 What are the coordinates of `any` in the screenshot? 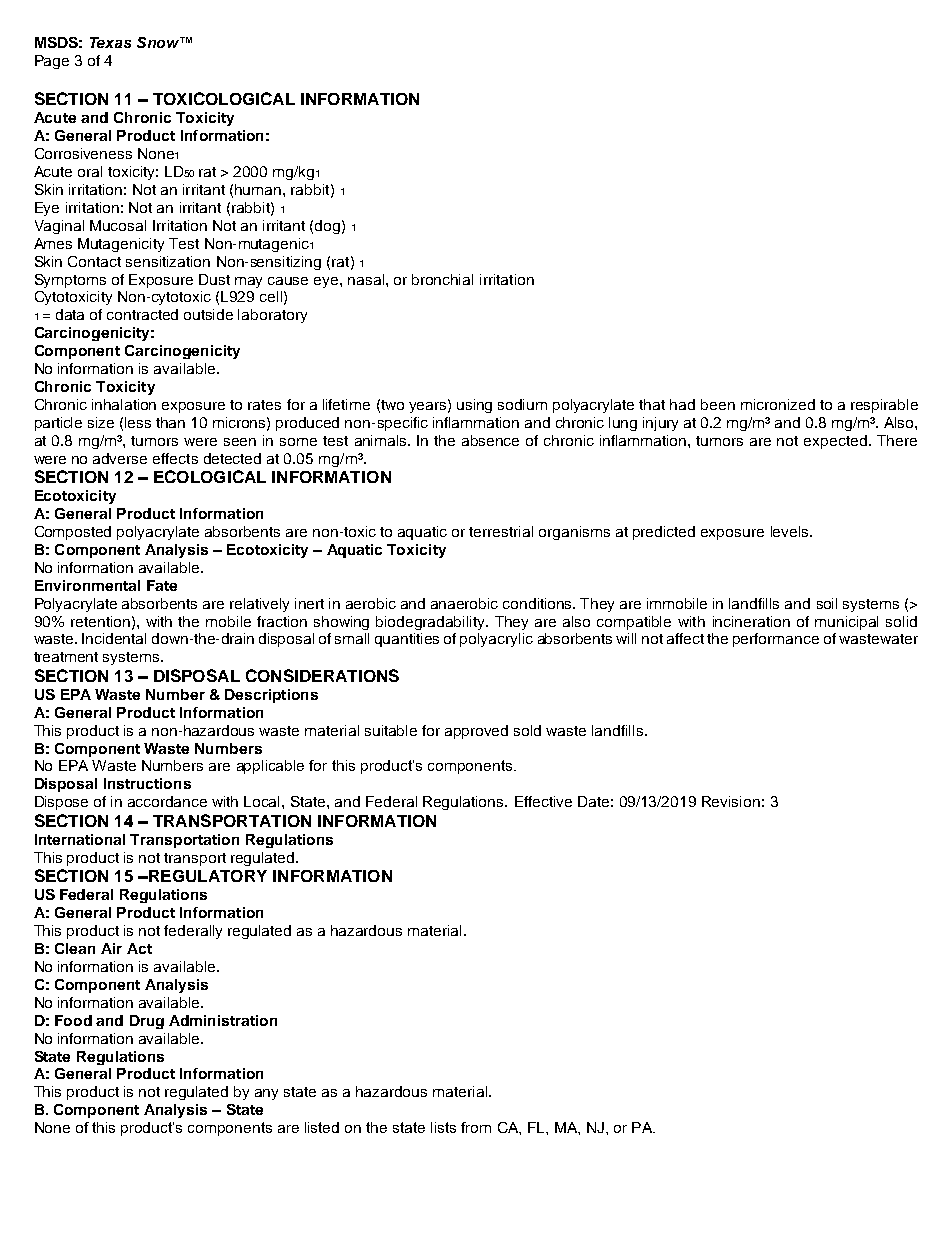 It's located at (266, 1094).
